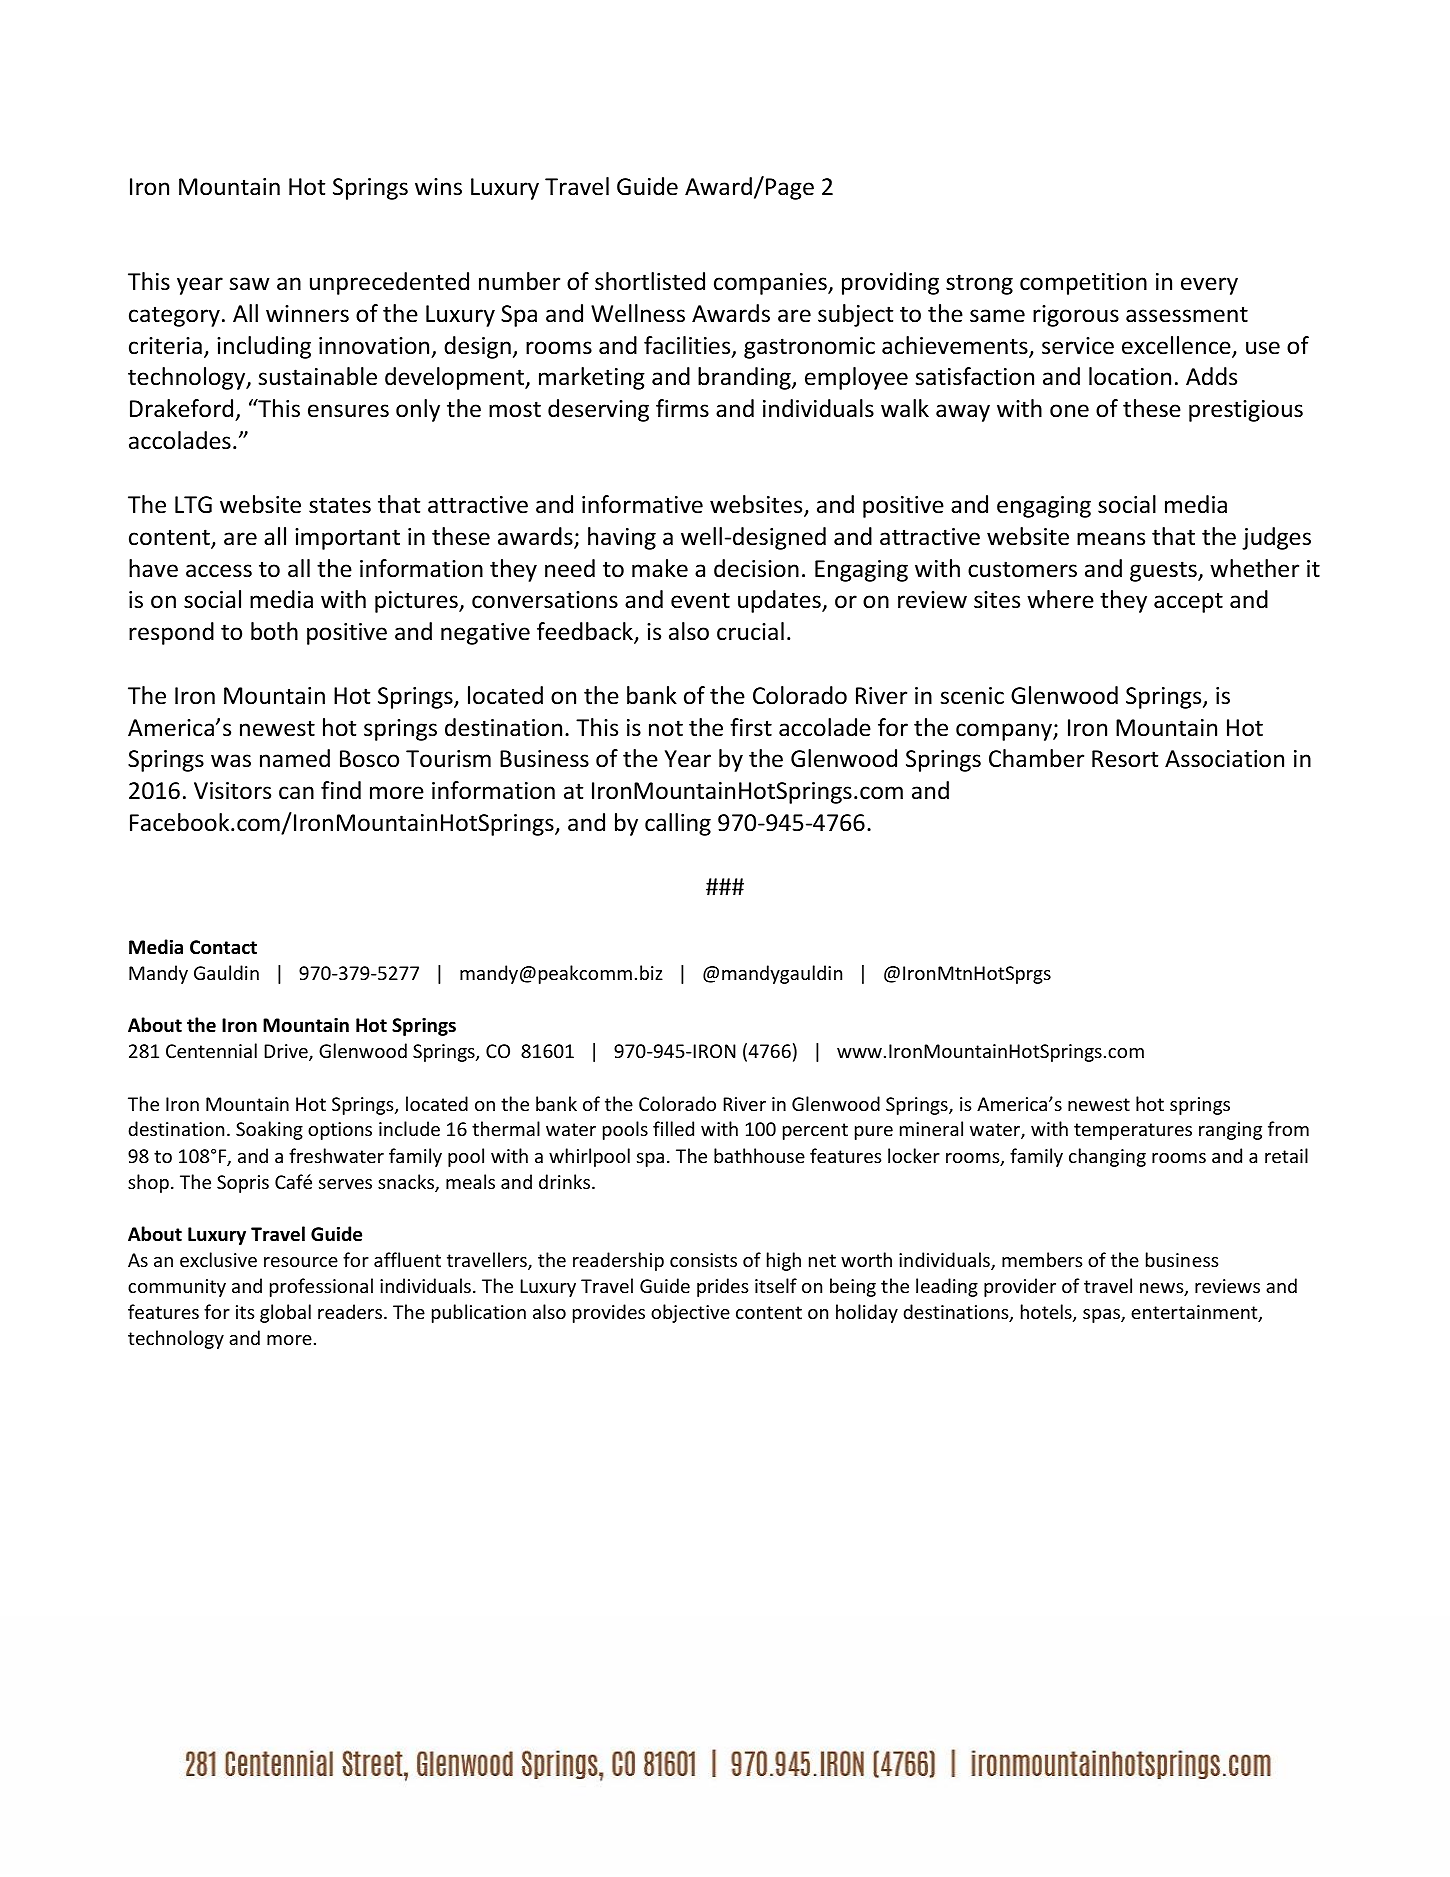  Describe the element at coordinates (321, 1287) in the screenshot. I see `professional` at that location.
